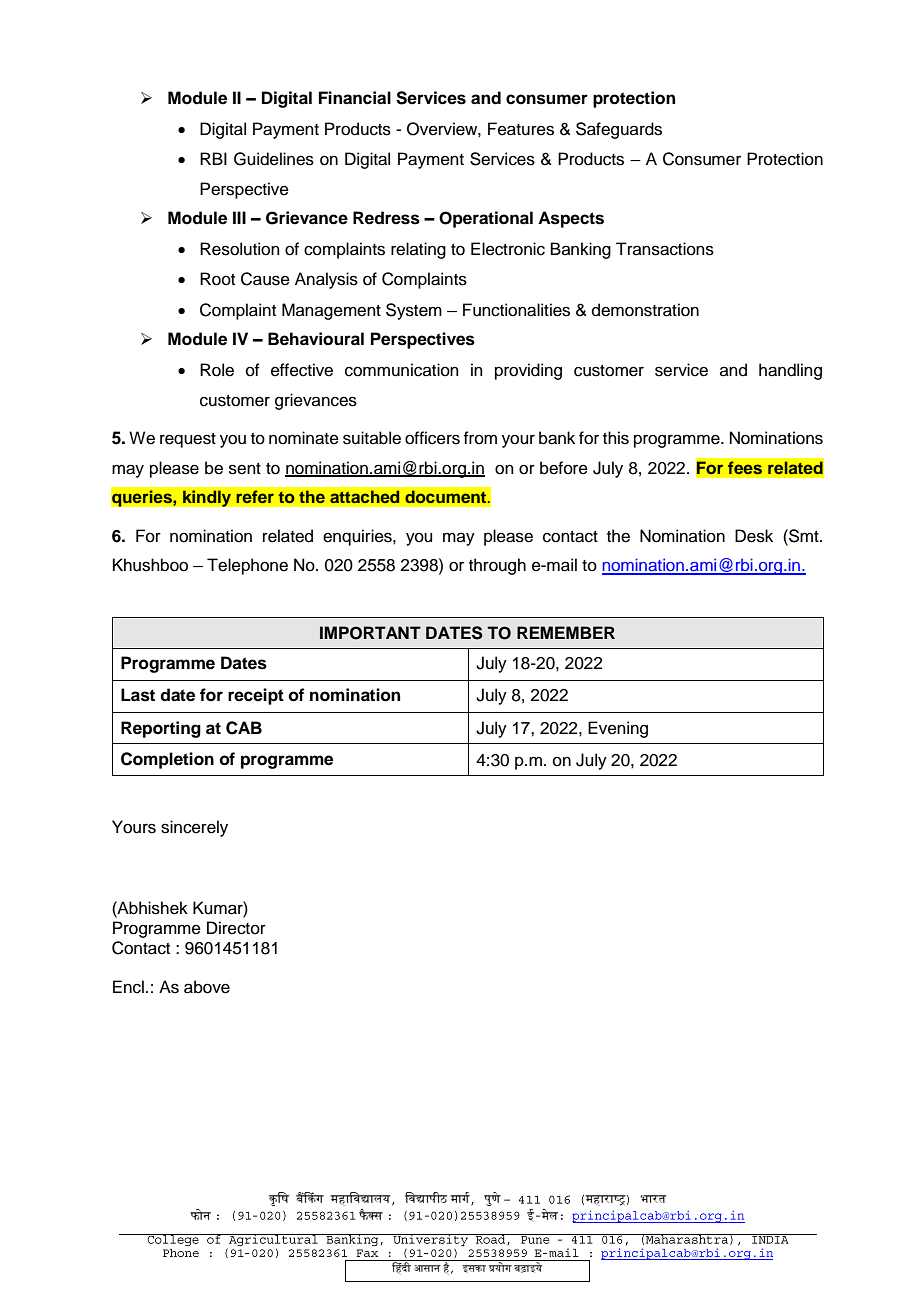 This page has height=1307, width=924. I want to click on Evening, so click(618, 729).
